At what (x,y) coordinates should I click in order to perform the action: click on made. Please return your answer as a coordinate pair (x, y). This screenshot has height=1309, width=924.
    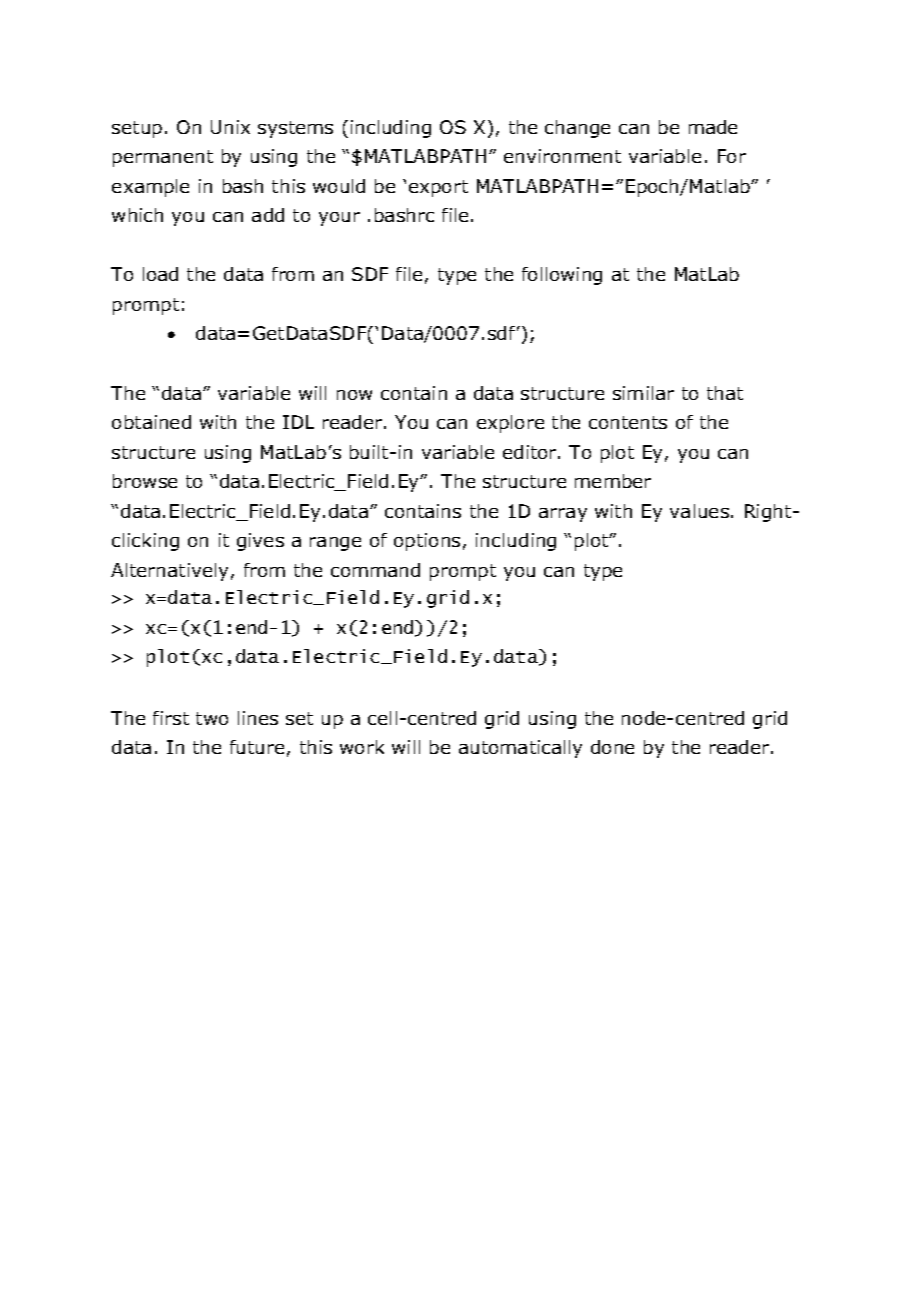
    Looking at the image, I should click on (713, 127).
